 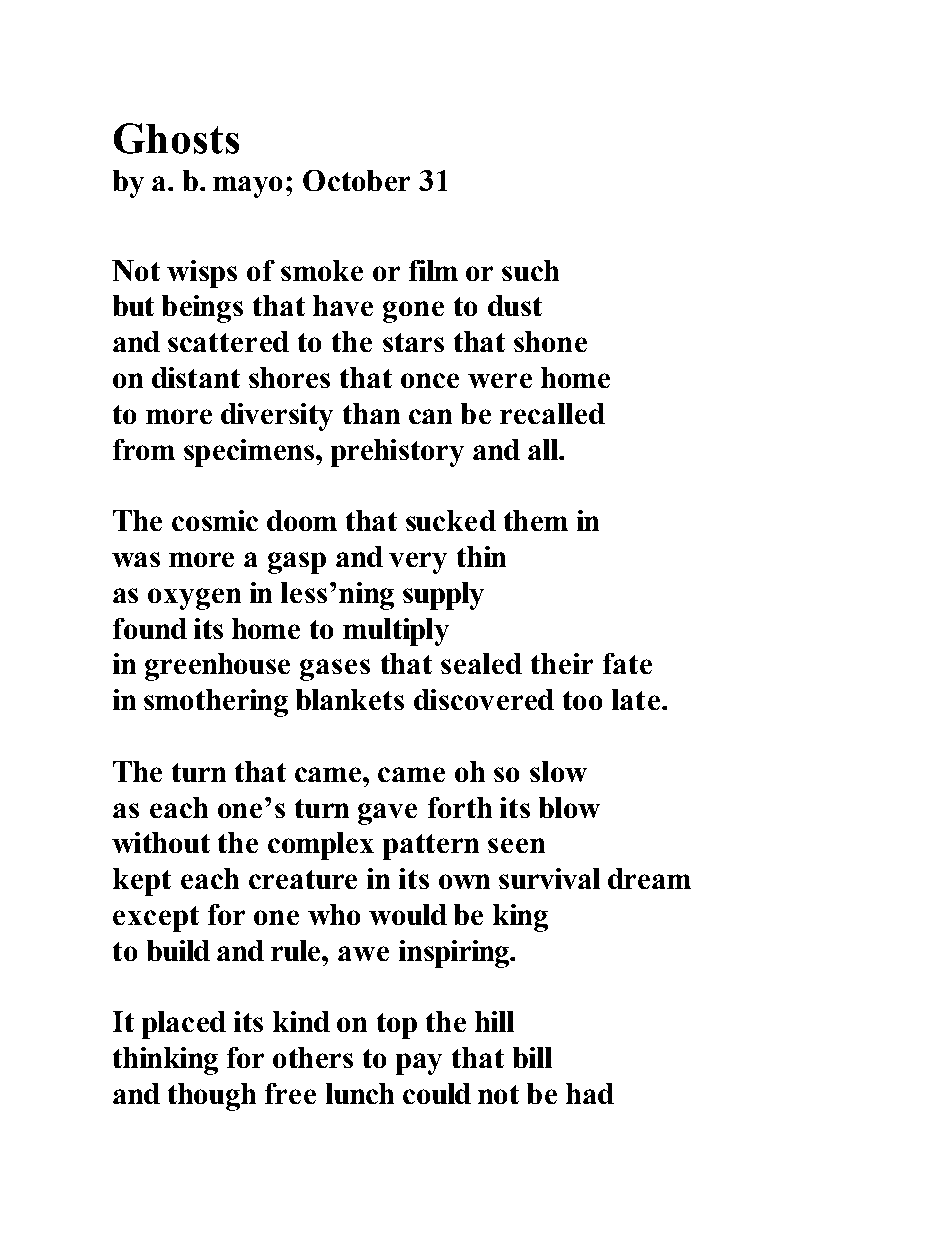 What do you see at coordinates (194, 599) in the screenshot?
I see `oxygen` at bounding box center [194, 599].
